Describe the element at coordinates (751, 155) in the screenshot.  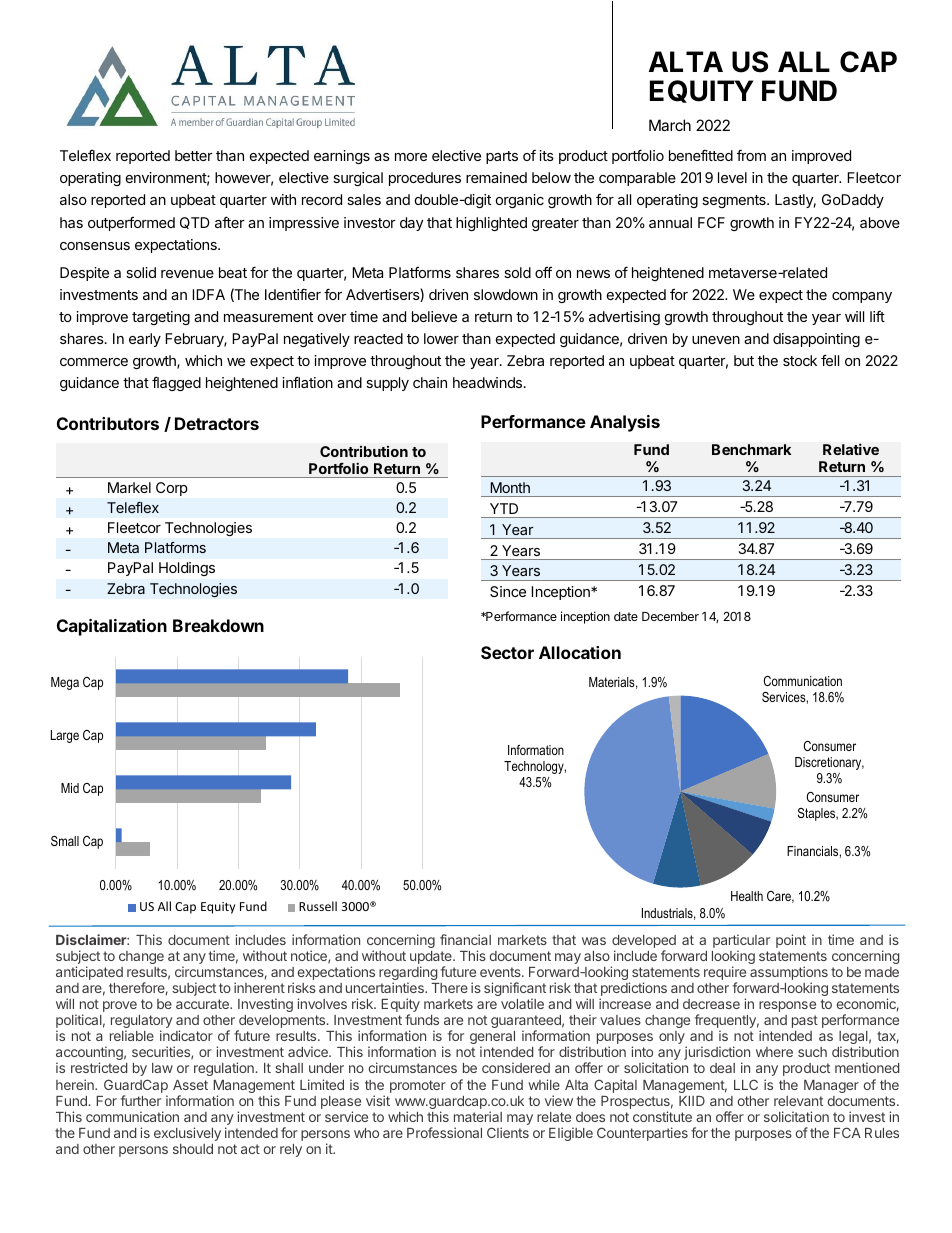
I see `from` at that location.
